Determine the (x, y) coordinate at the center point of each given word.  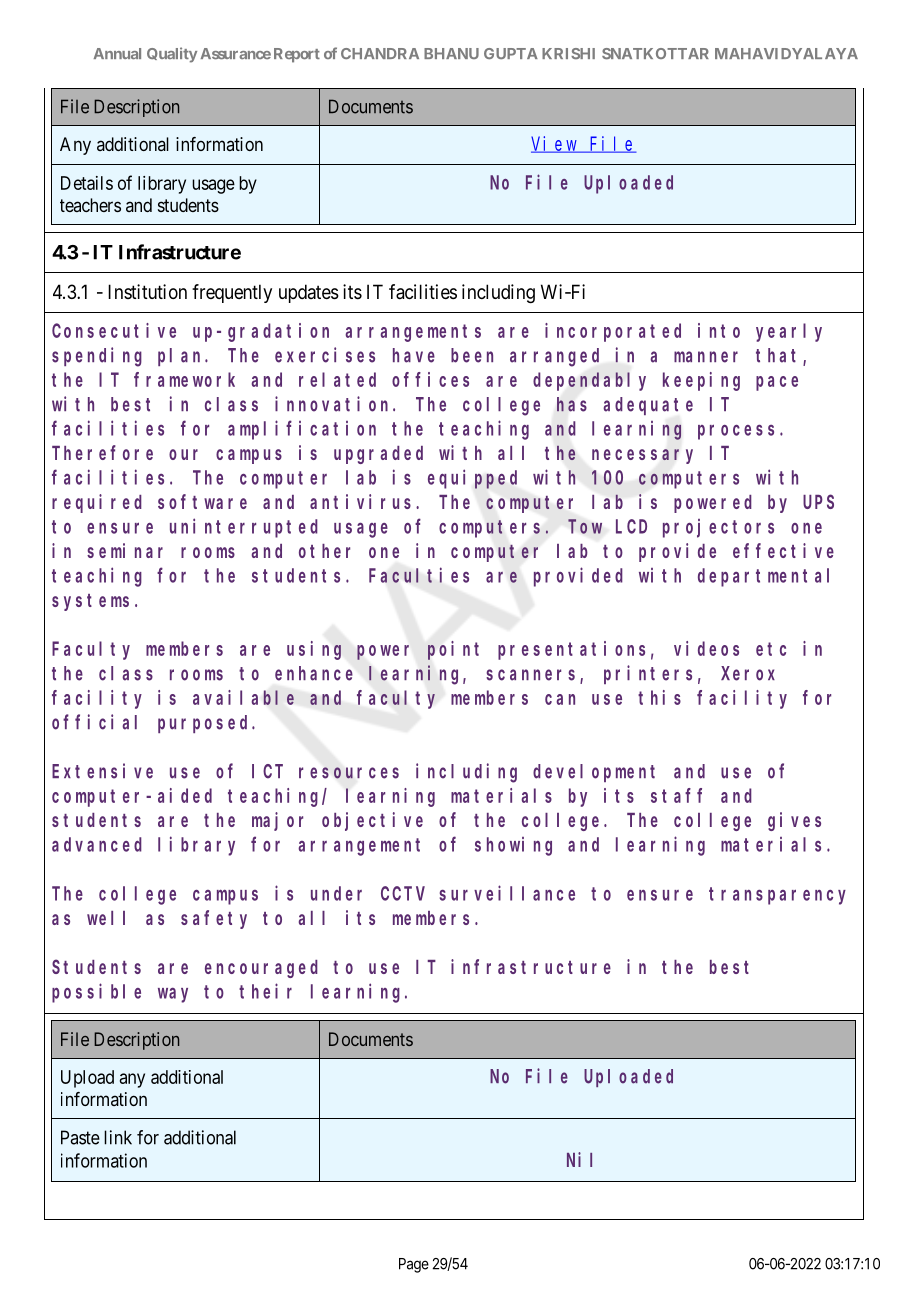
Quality (172, 55)
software (202, 501)
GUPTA (511, 53)
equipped (472, 479)
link (118, 1137)
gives (794, 821)
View (555, 144)
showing (513, 846)
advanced (97, 844)
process (736, 432)
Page (414, 1265)
